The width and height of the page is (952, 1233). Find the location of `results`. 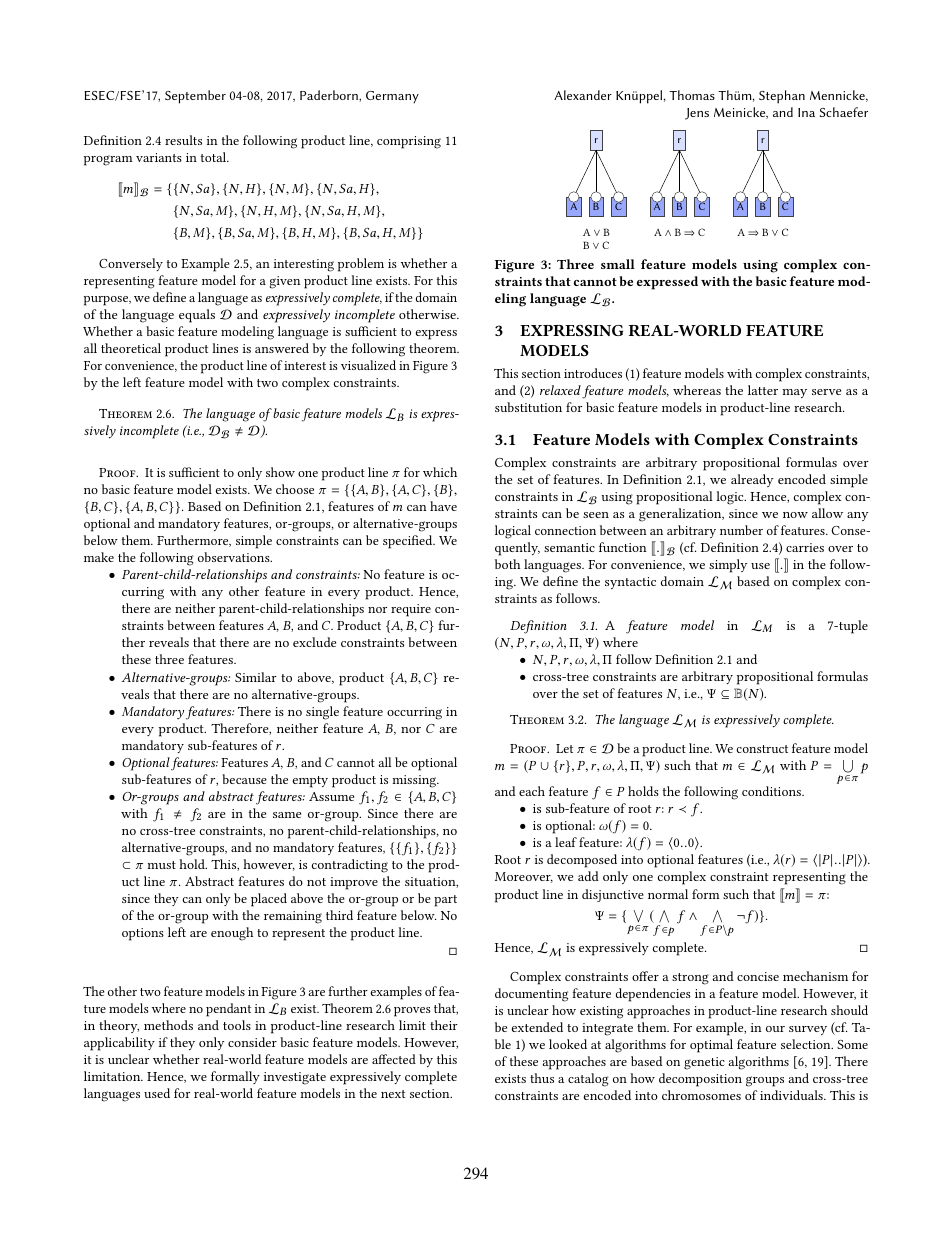

results is located at coordinates (183, 140).
